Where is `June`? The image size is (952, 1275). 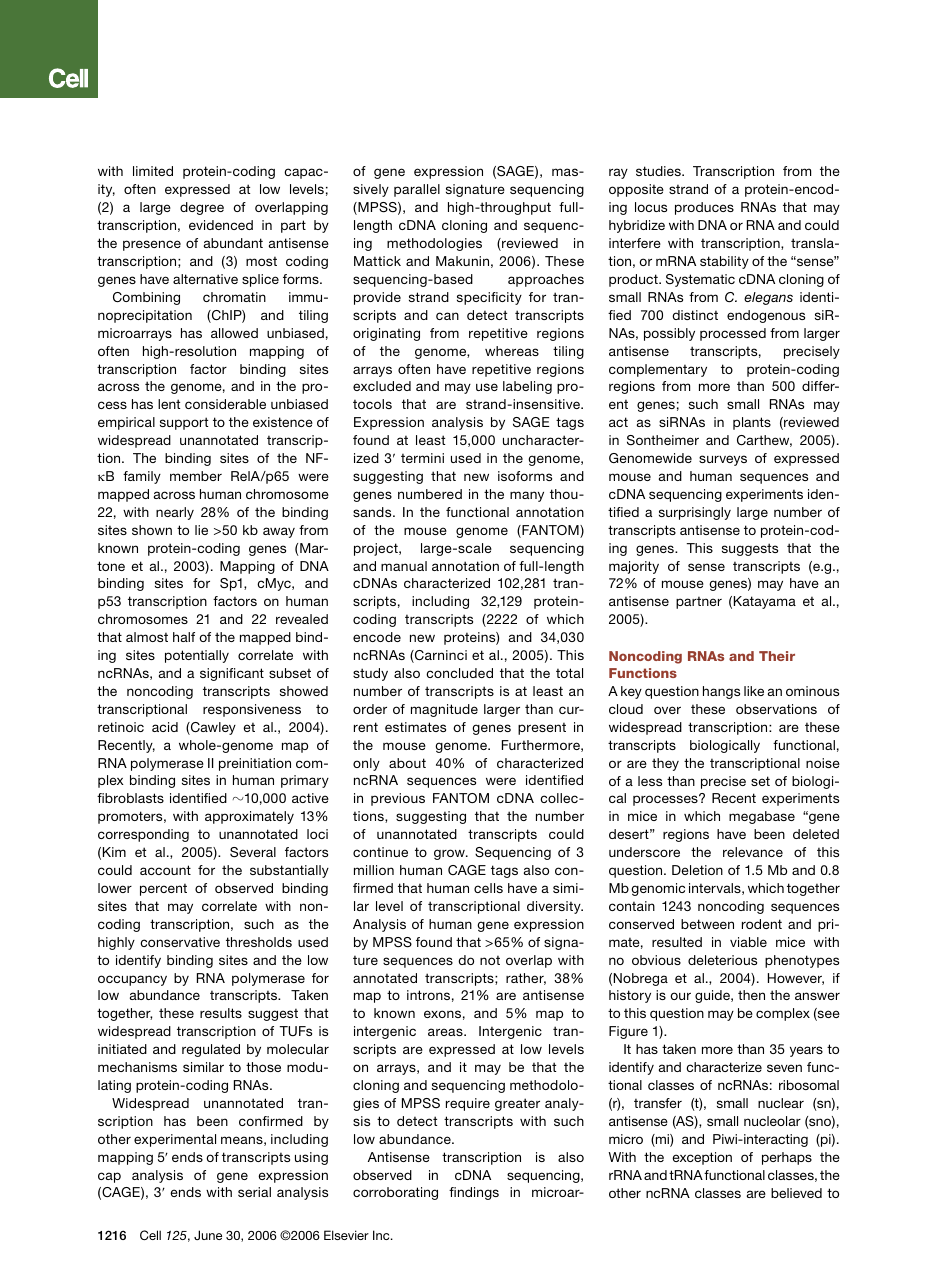 June is located at coordinates (208, 1235).
